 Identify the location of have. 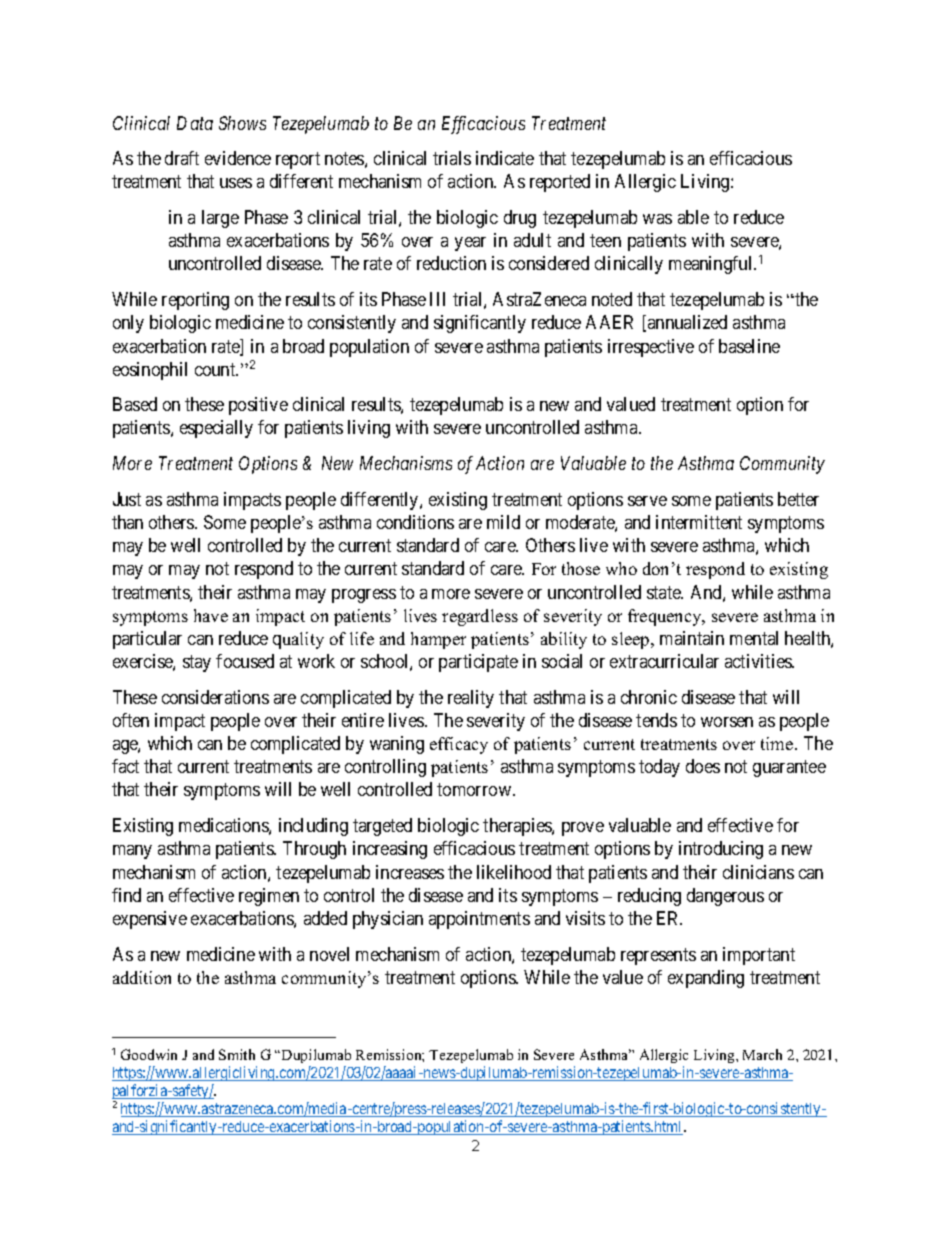
(211, 615).
